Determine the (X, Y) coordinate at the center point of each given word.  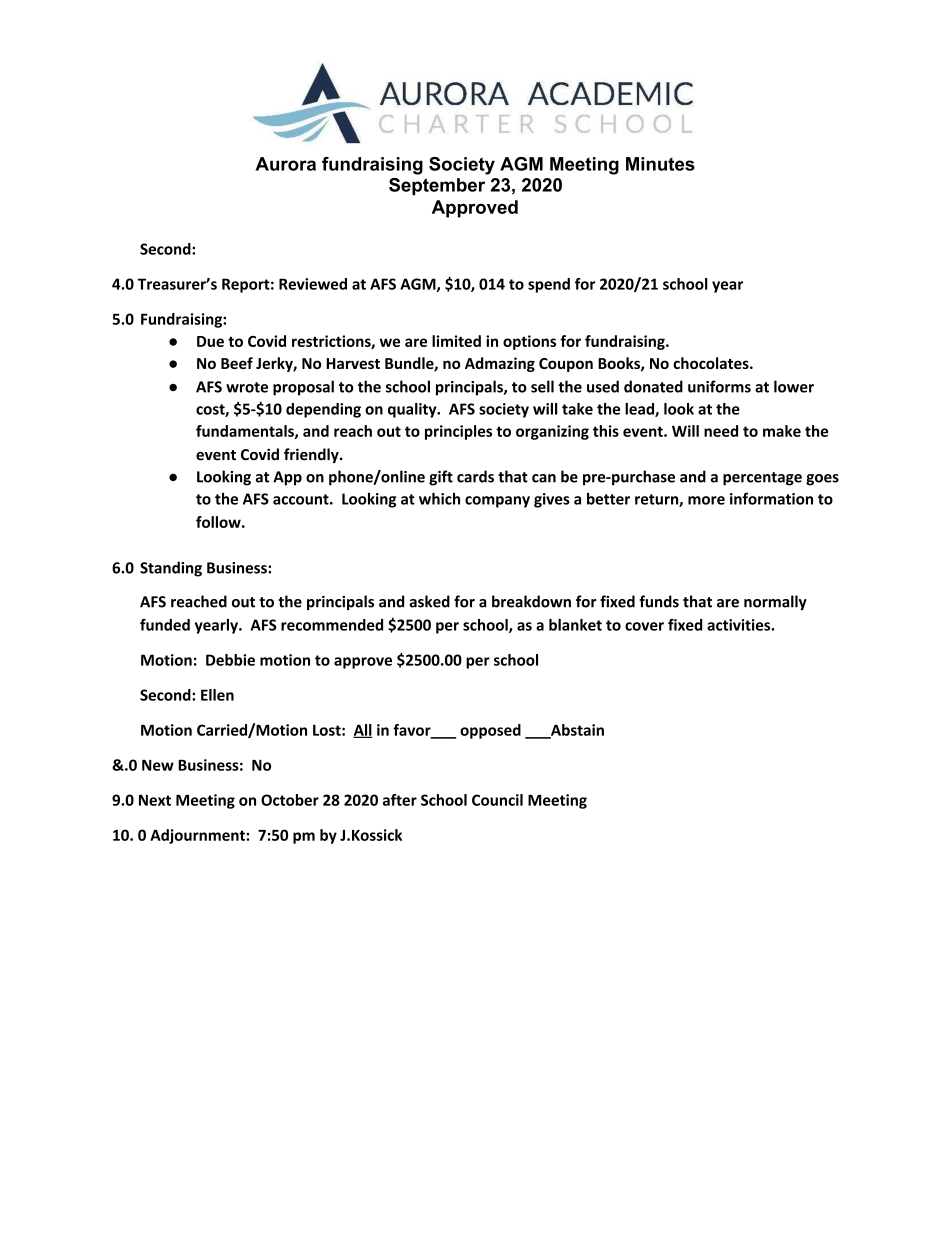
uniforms (719, 386)
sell (542, 386)
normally (775, 603)
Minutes (660, 164)
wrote (247, 387)
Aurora (285, 164)
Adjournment (198, 836)
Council (497, 800)
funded (165, 625)
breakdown (531, 601)
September (437, 186)
